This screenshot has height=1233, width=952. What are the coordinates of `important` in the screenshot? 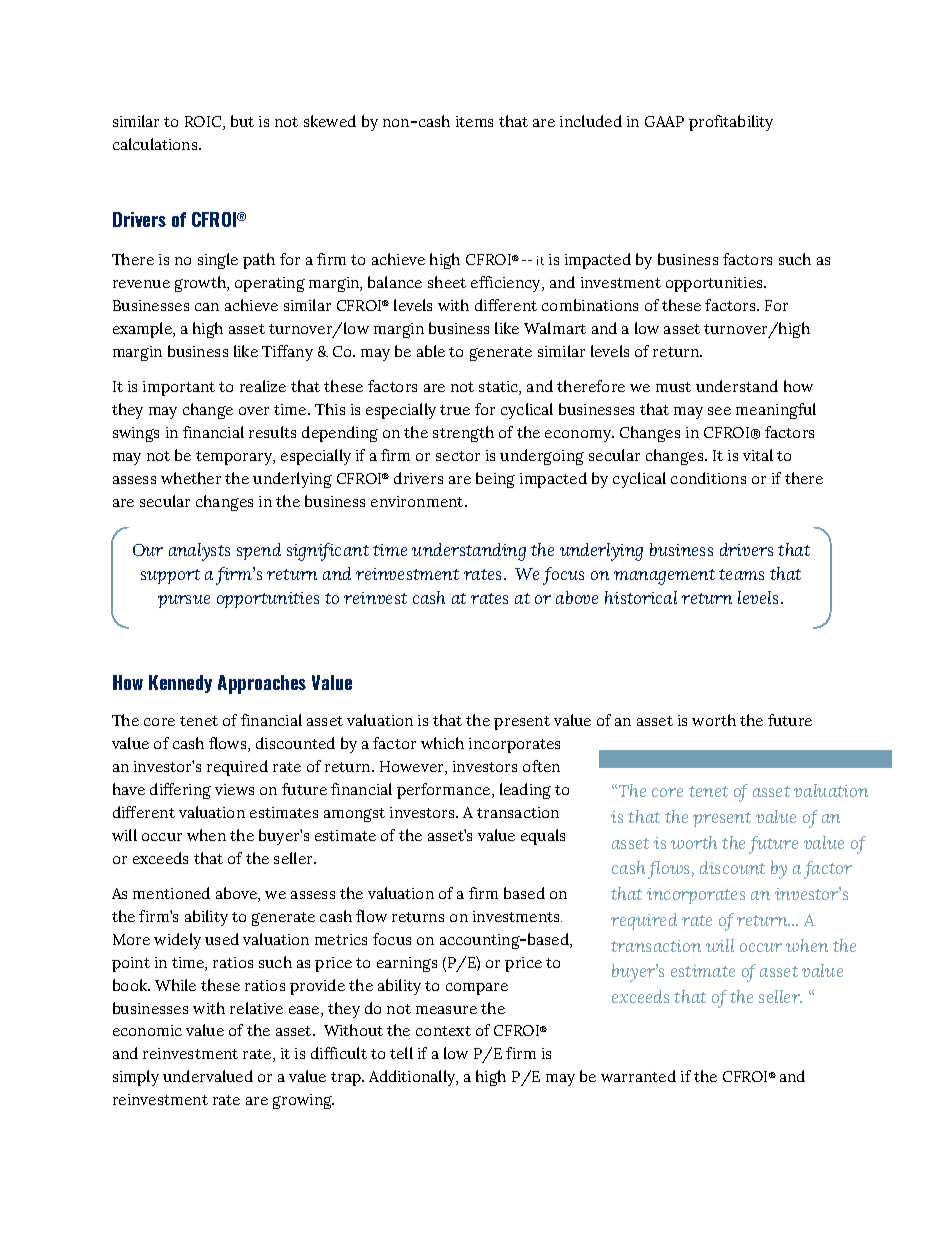 It's located at (179, 388).
